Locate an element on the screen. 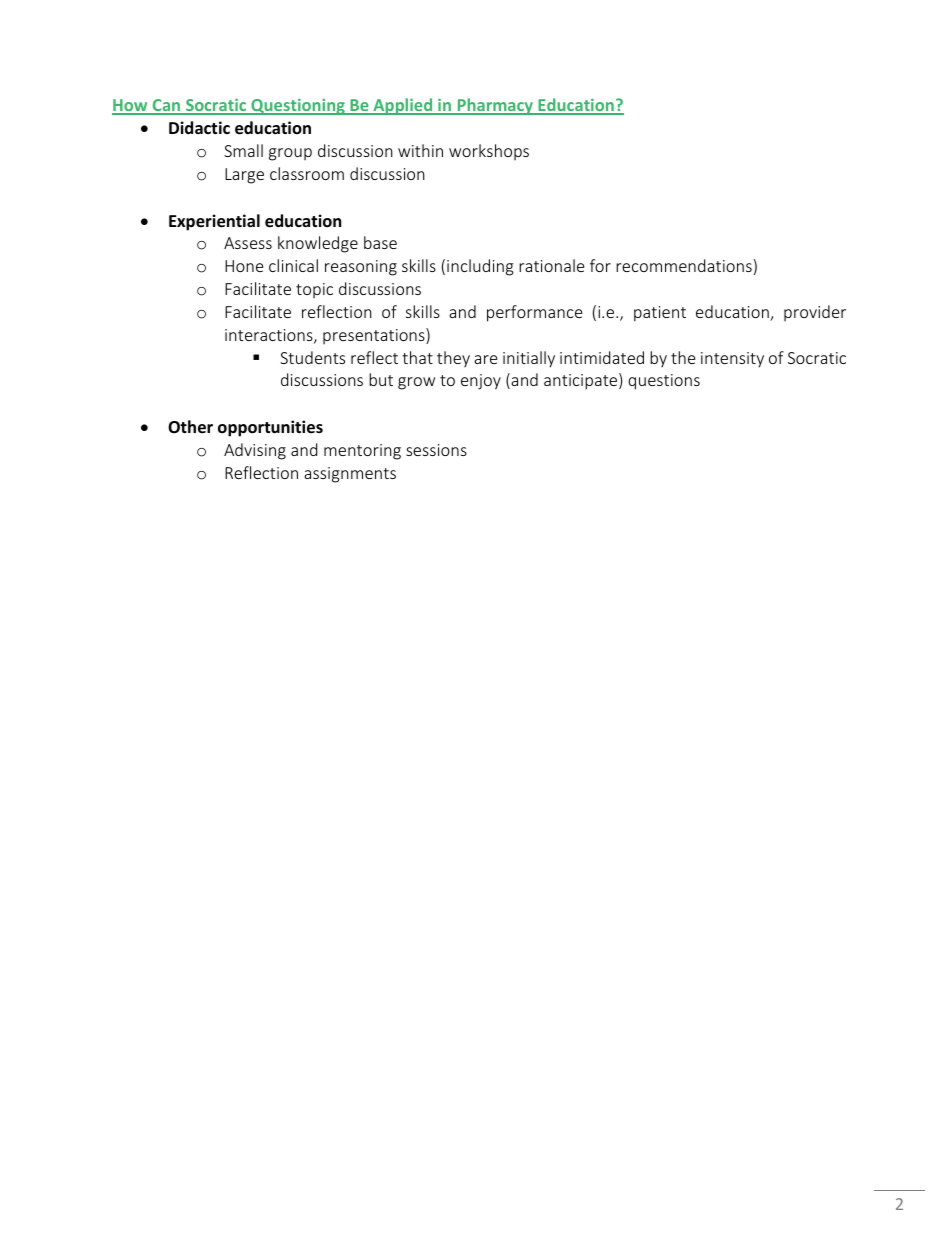 This screenshot has height=1233, width=952. including is located at coordinates (480, 267).
